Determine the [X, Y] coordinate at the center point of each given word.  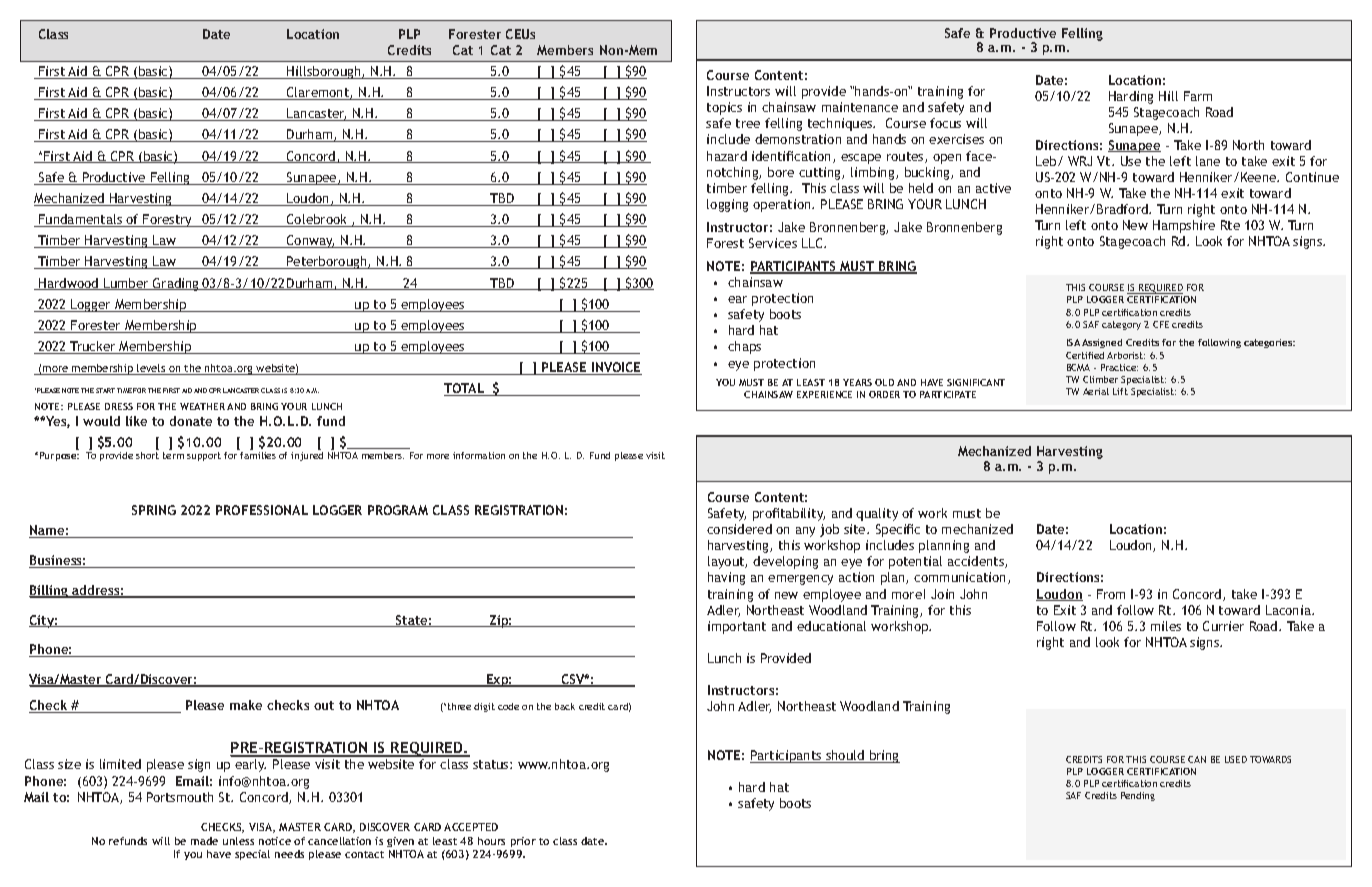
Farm [1198, 96]
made [204, 841]
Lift [1120, 391]
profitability [789, 514]
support [204, 456]
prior [523, 842]
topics [724, 108]
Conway [310, 241]
